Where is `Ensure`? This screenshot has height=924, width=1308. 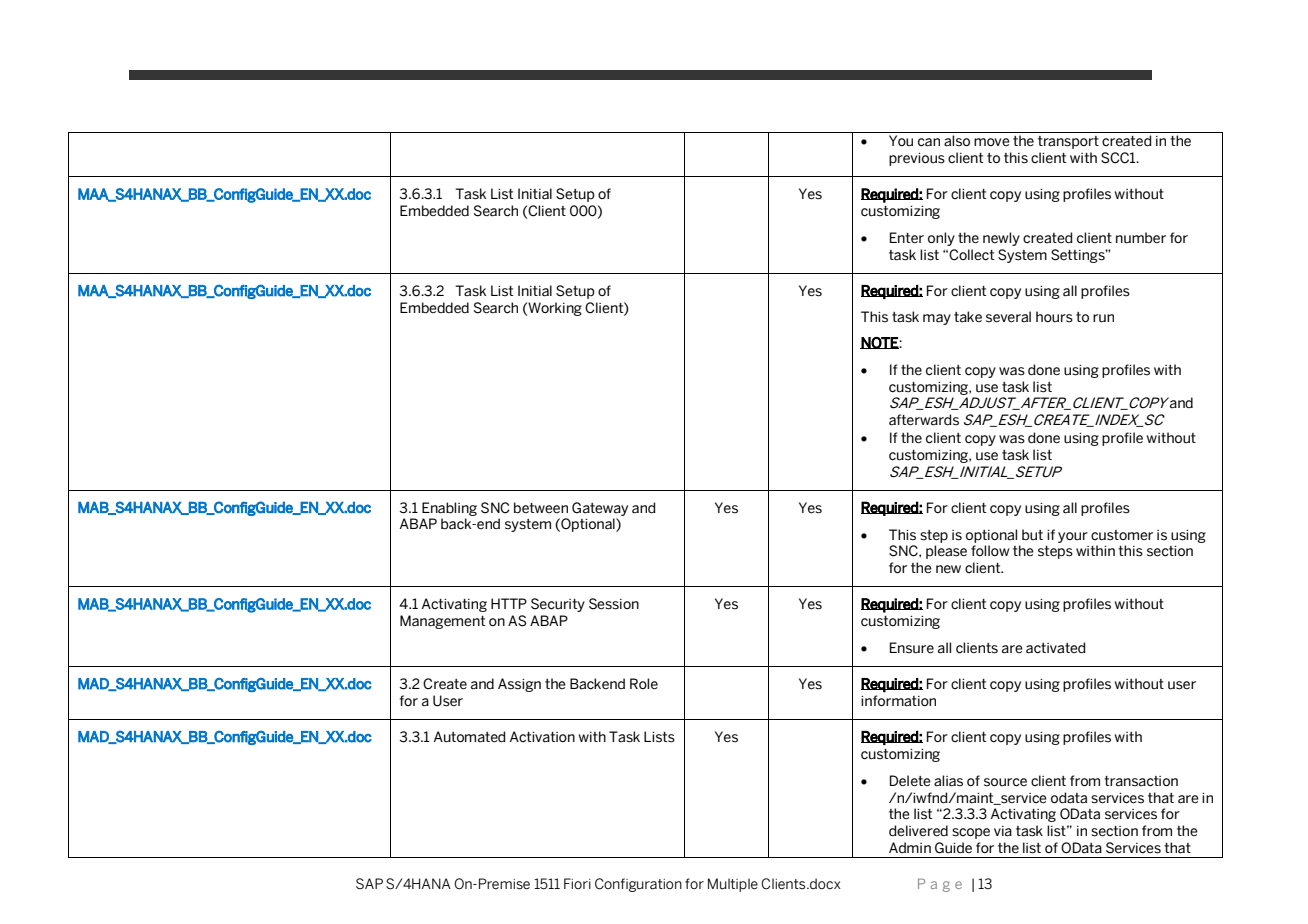
Ensure is located at coordinates (912, 648).
